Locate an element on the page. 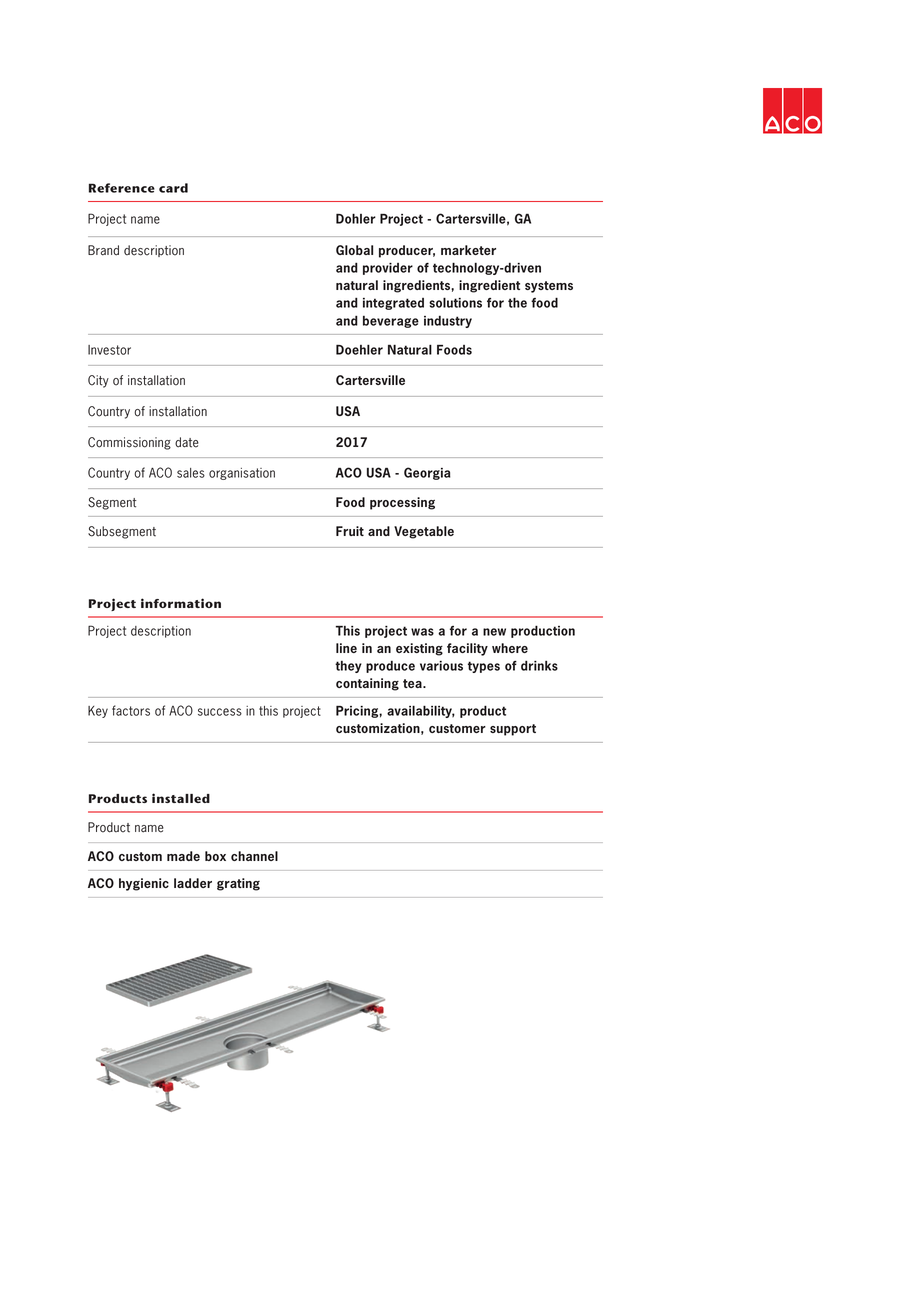 Image resolution: width=924 pixels, height=1308 pixels. organisation is located at coordinates (242, 474).
